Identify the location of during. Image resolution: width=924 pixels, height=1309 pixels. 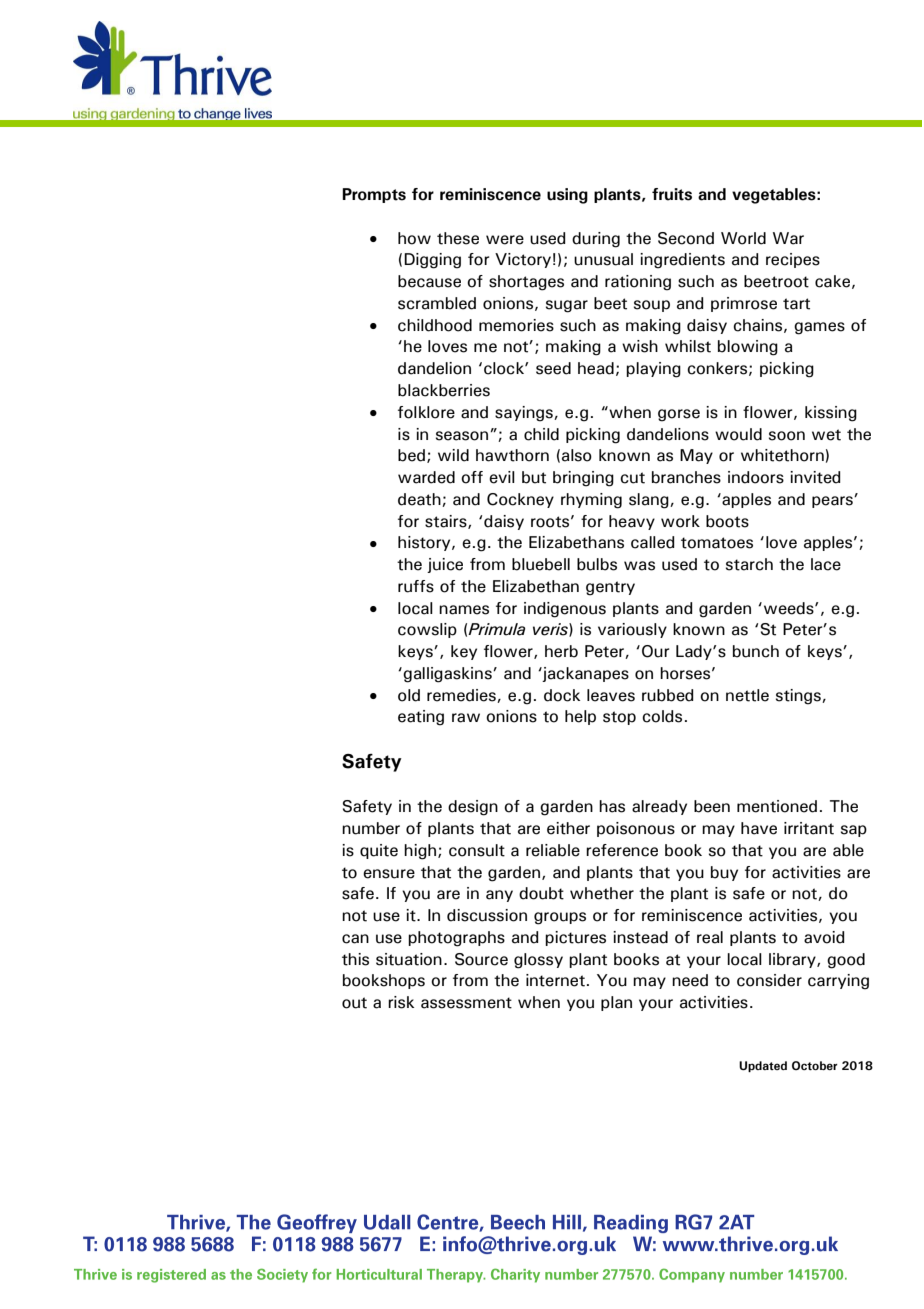
(596, 240).
